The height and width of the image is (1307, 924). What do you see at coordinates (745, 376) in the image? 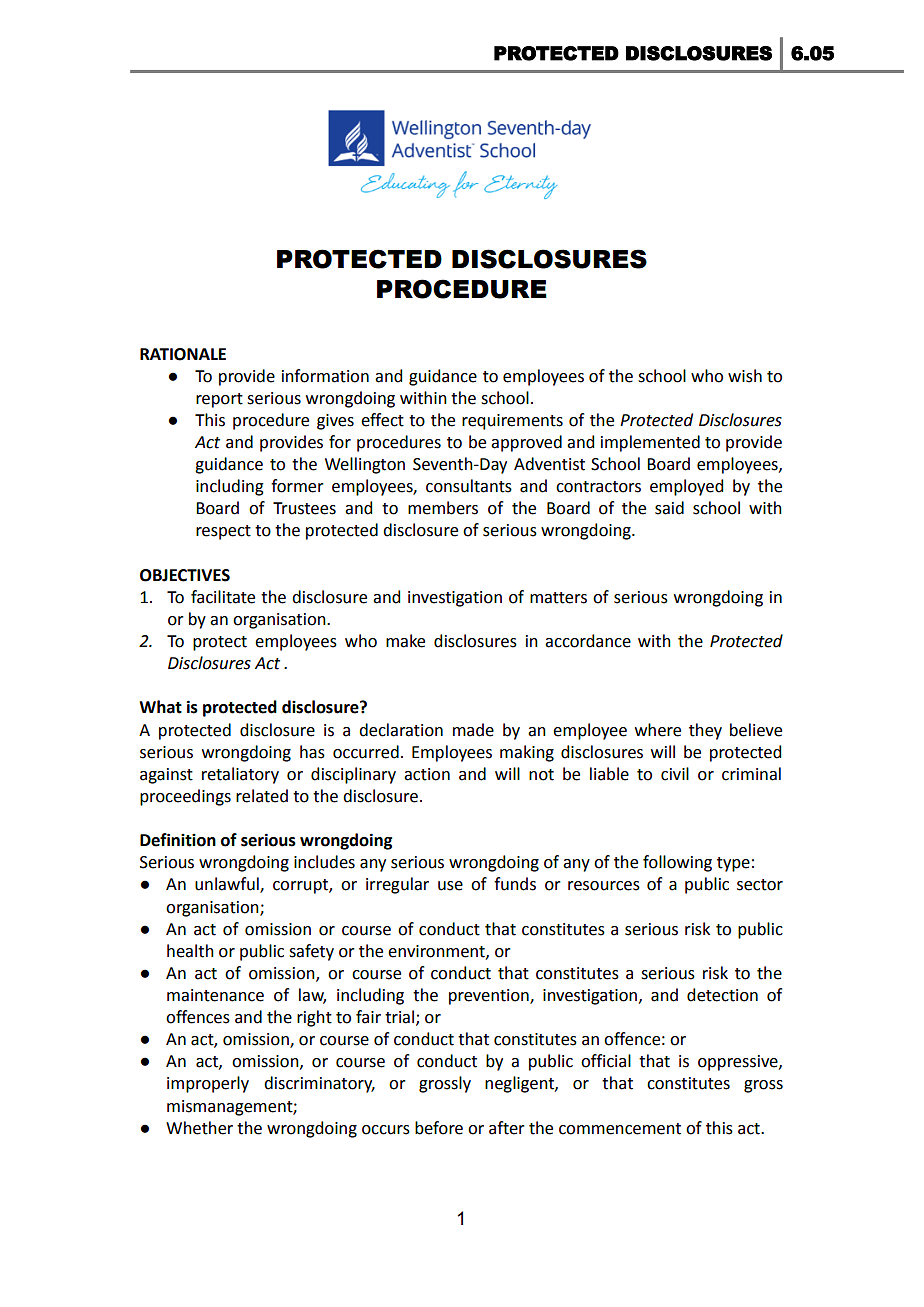
I see `wish` at bounding box center [745, 376].
